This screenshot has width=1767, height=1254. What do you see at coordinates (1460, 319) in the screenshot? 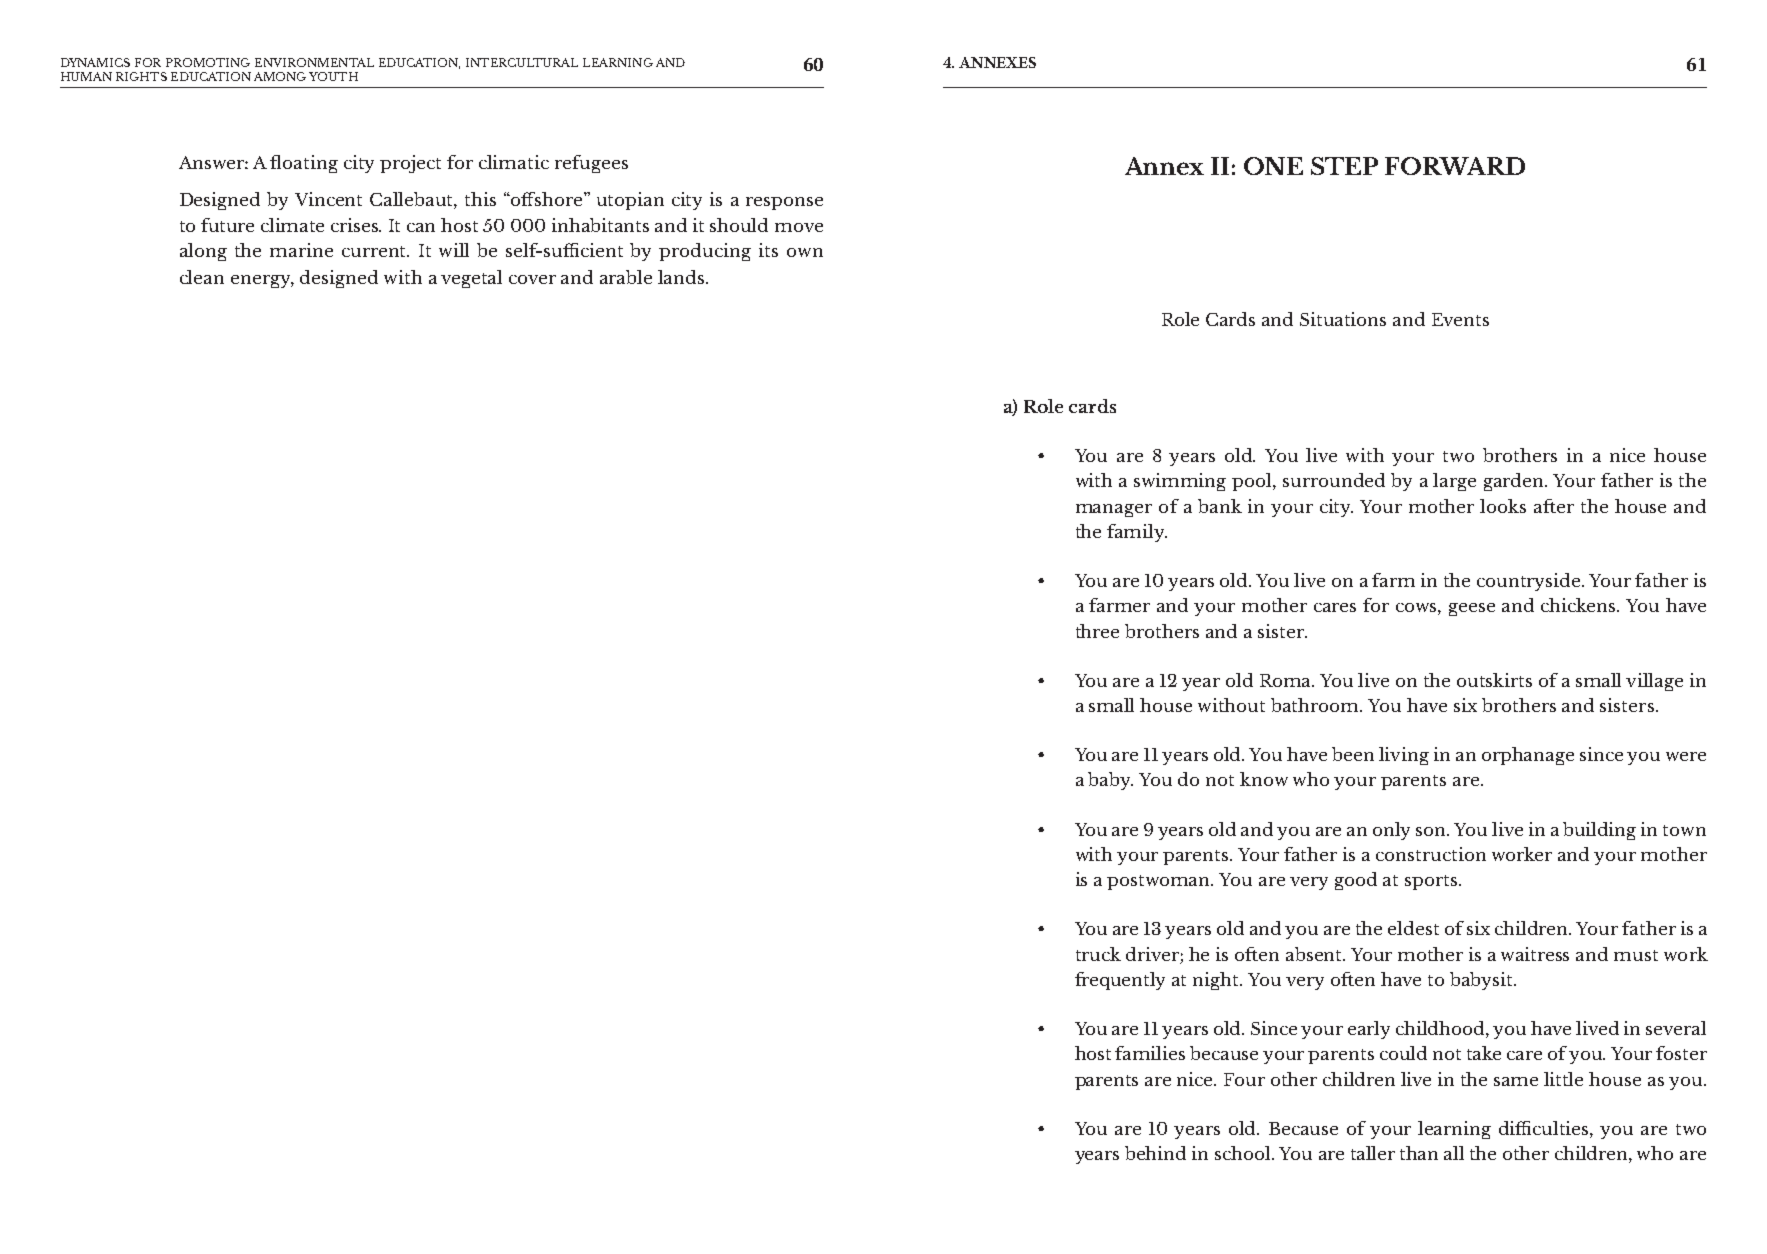
I see `Events` at bounding box center [1460, 319].
